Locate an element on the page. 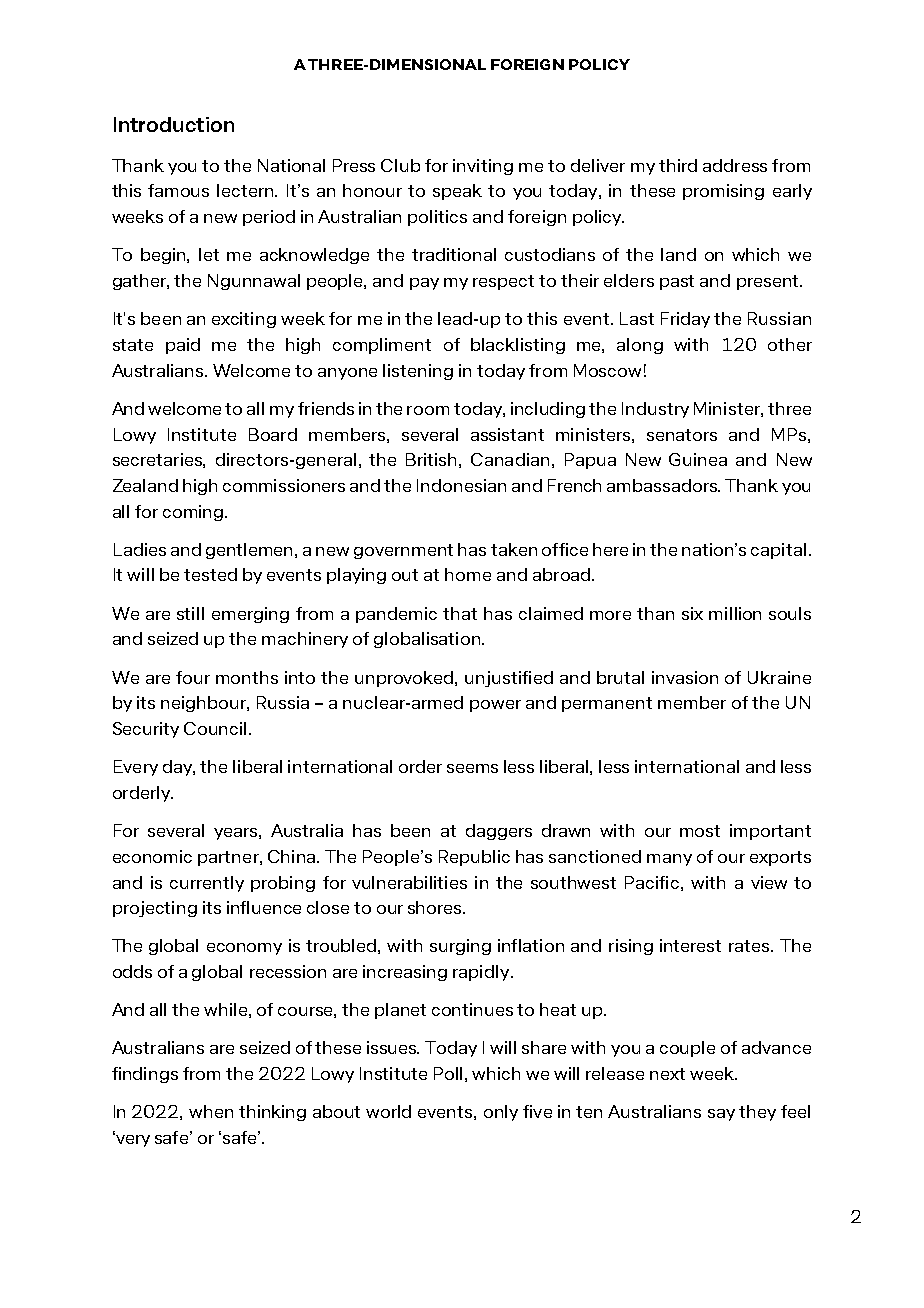 This document has height=1308, width=924. inviting is located at coordinates (483, 167).
